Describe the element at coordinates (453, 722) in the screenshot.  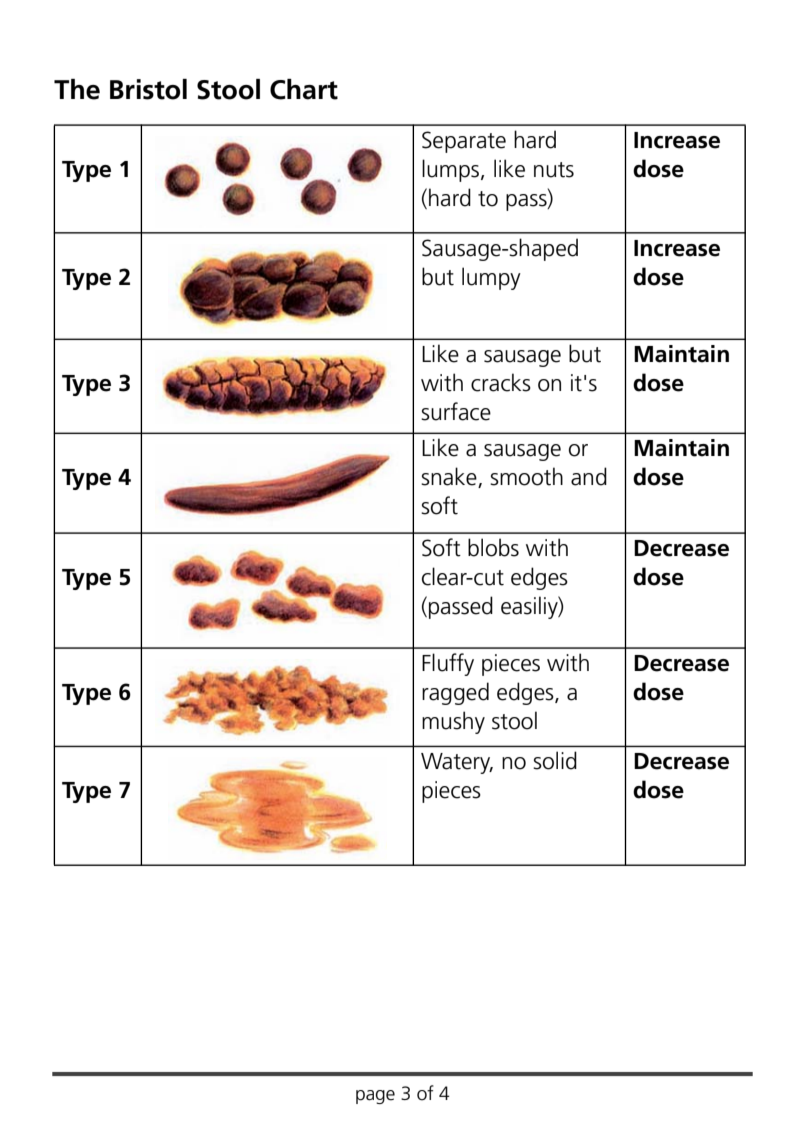
I see `mushy` at that location.
